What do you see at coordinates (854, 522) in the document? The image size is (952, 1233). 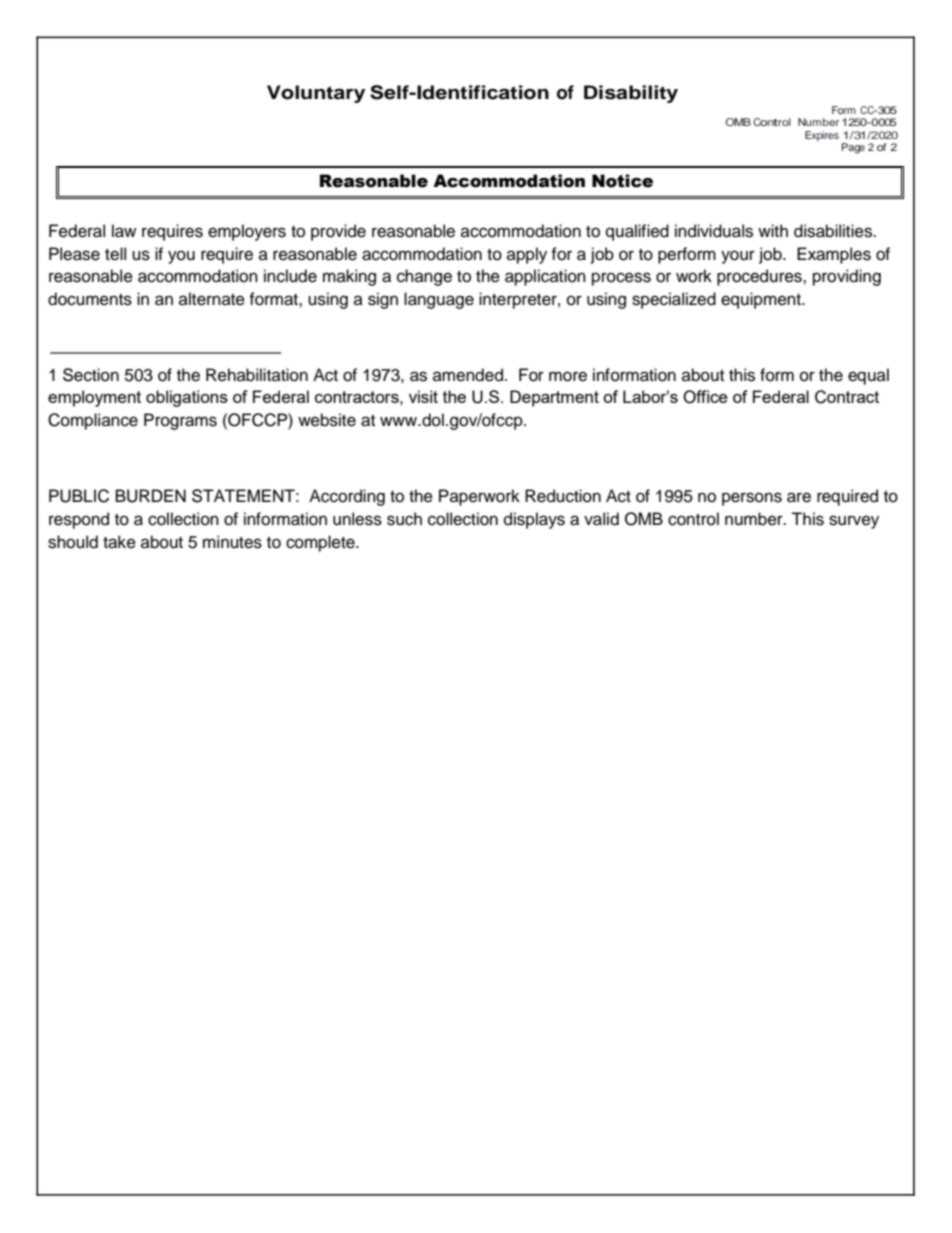 I see `survey` at bounding box center [854, 522].
